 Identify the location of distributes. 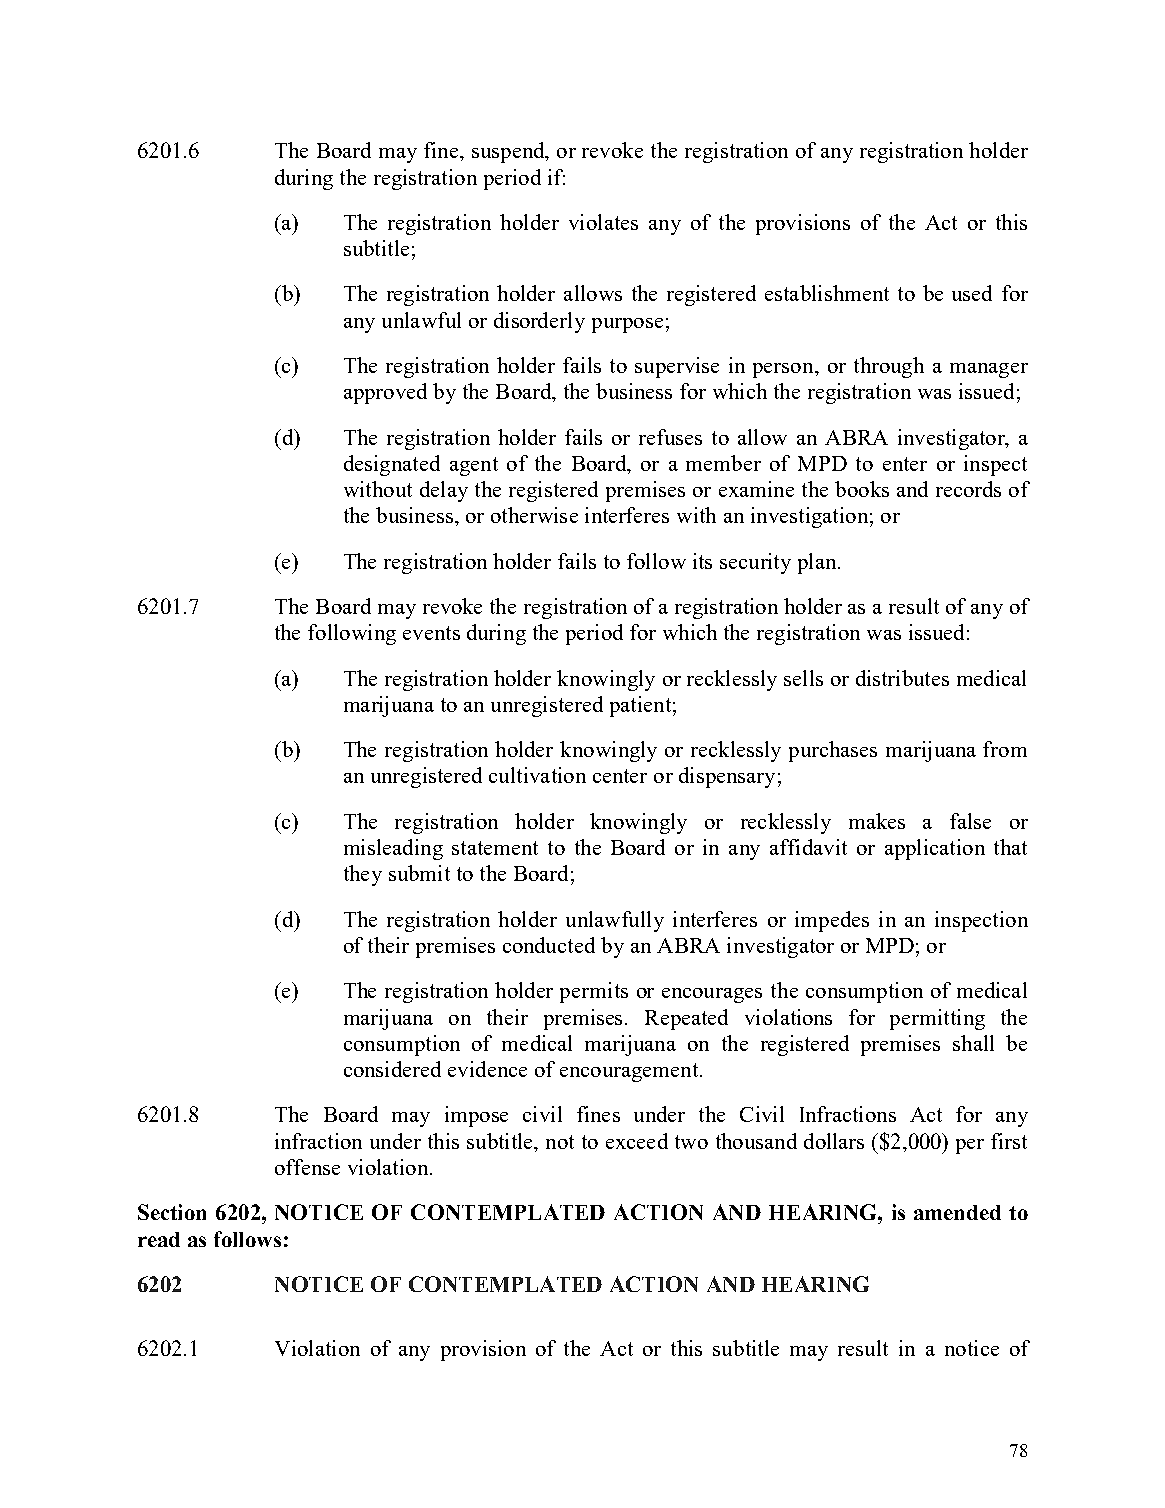
(902, 678).
